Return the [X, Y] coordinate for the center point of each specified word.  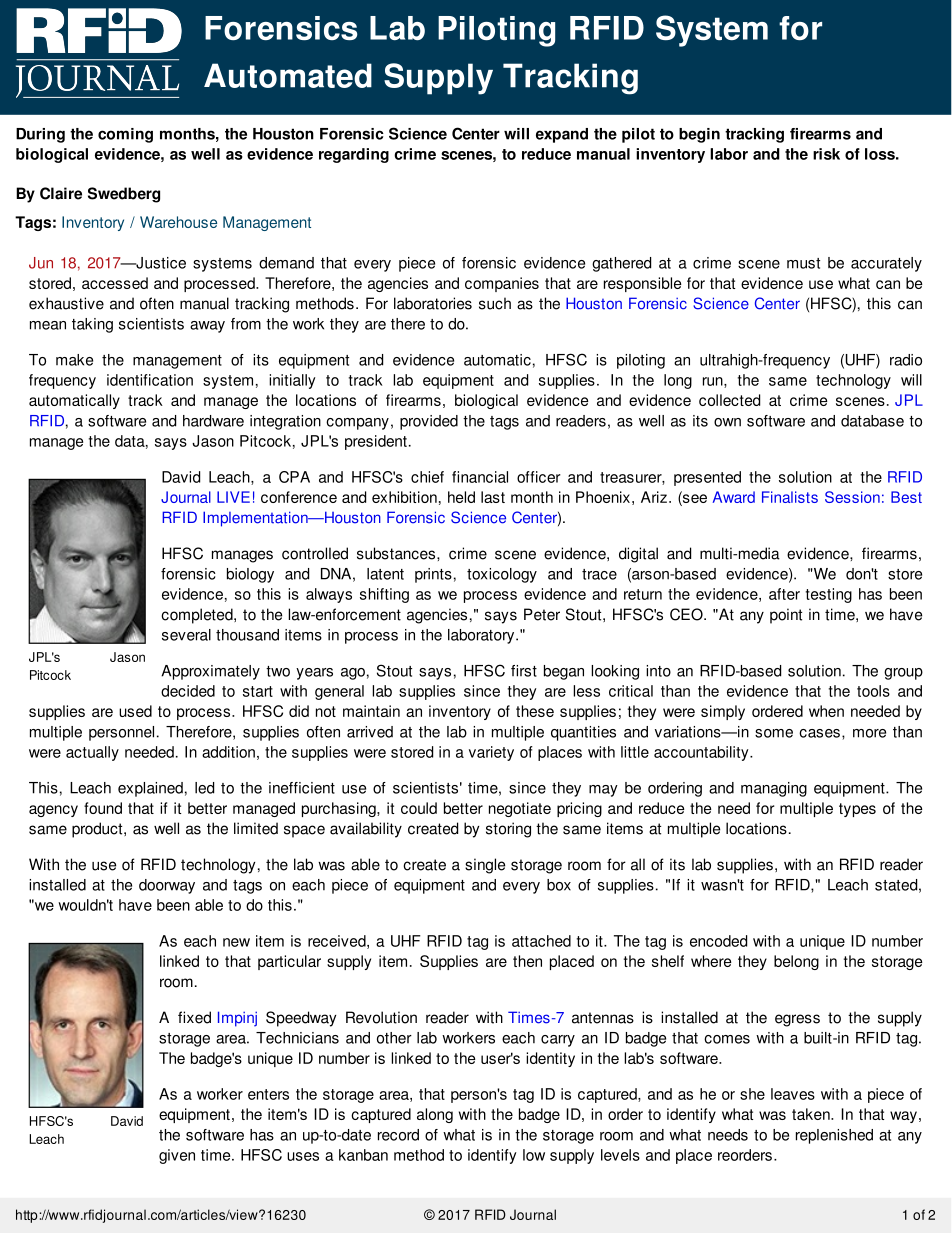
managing [774, 789]
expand [562, 135]
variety [491, 753]
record [398, 1135]
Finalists [790, 497]
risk [826, 154]
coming [125, 135]
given [177, 1156]
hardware [213, 421]
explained [150, 789]
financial [480, 477]
